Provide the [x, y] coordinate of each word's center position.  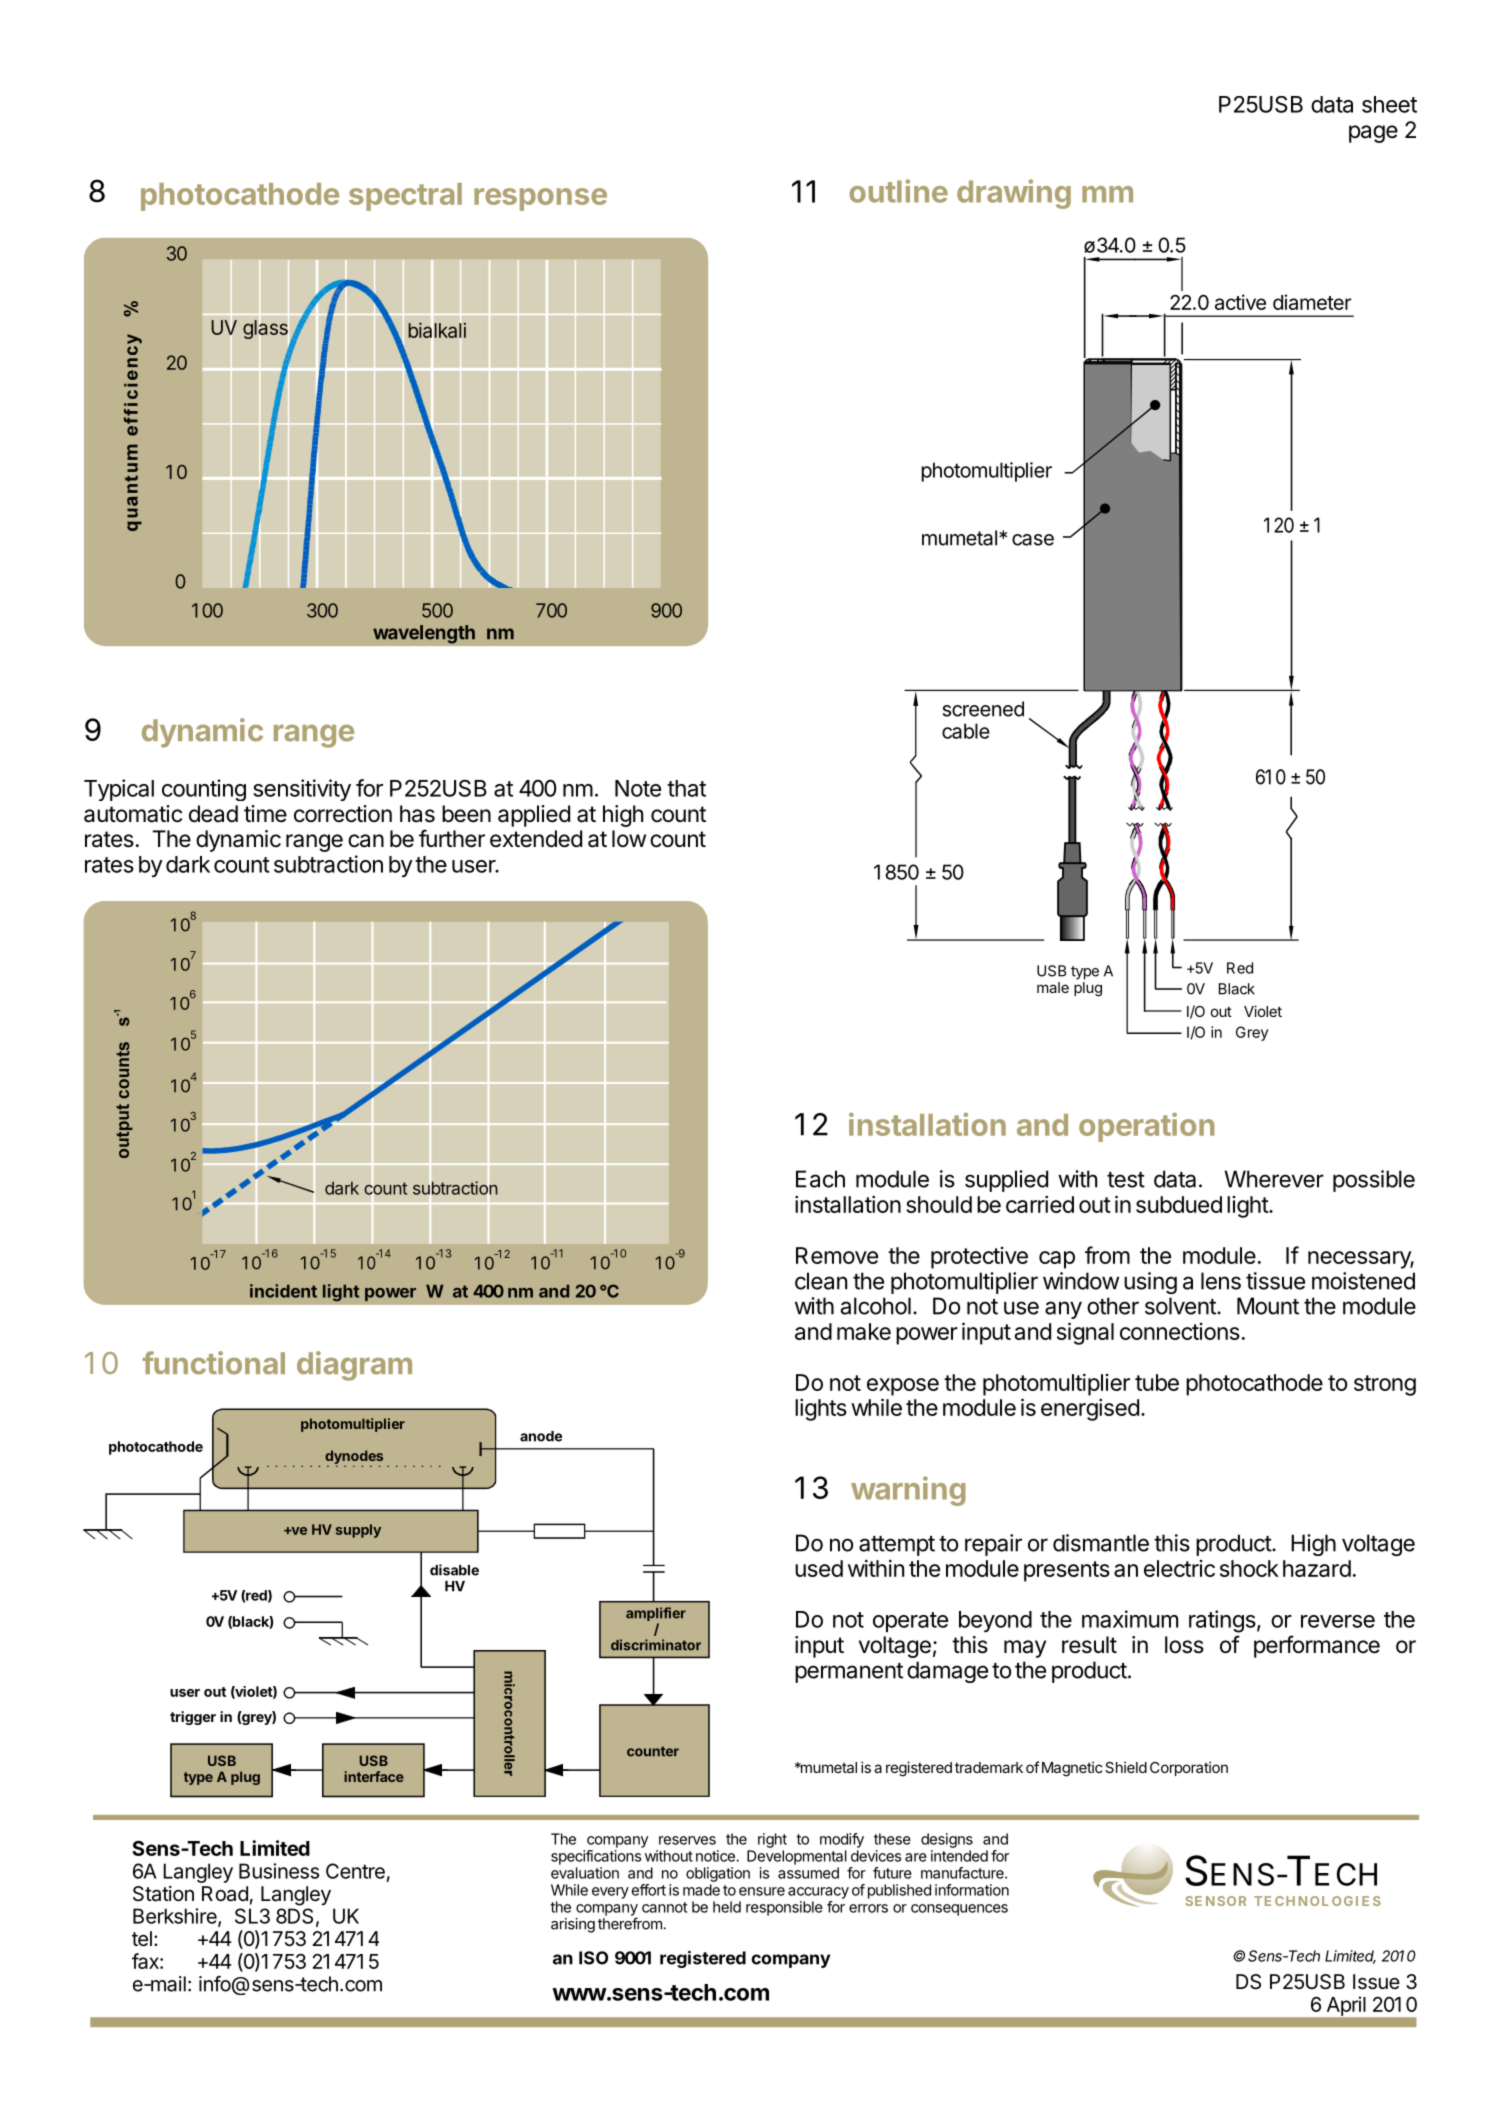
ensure [762, 1891]
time [265, 814]
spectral [405, 197]
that [686, 788]
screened [983, 709]
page [1373, 134]
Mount [1268, 1306]
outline [898, 191]
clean [821, 1281]
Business [279, 1871]
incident [283, 1291]
